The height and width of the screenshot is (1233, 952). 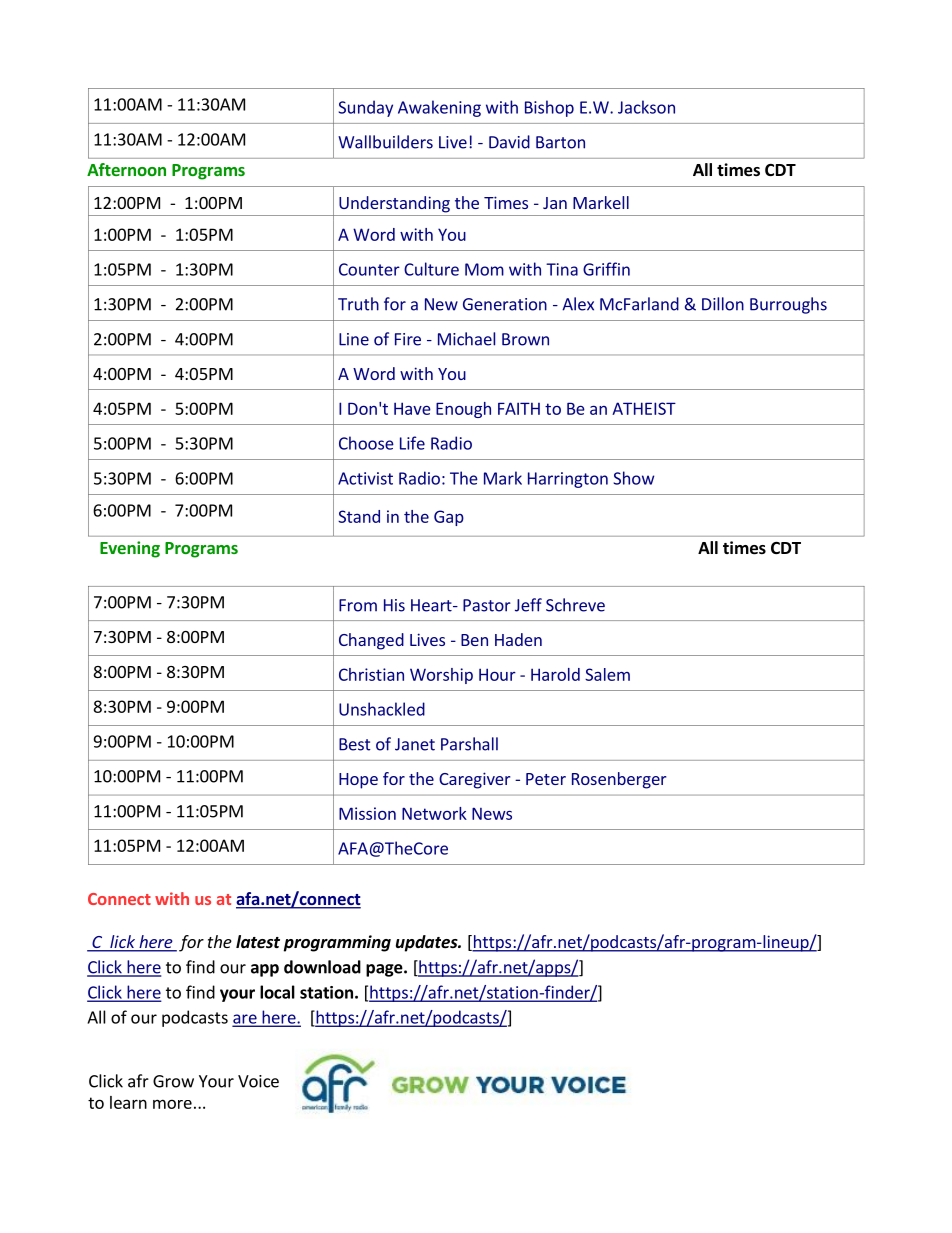 What do you see at coordinates (355, 744) in the screenshot?
I see `Best` at bounding box center [355, 744].
